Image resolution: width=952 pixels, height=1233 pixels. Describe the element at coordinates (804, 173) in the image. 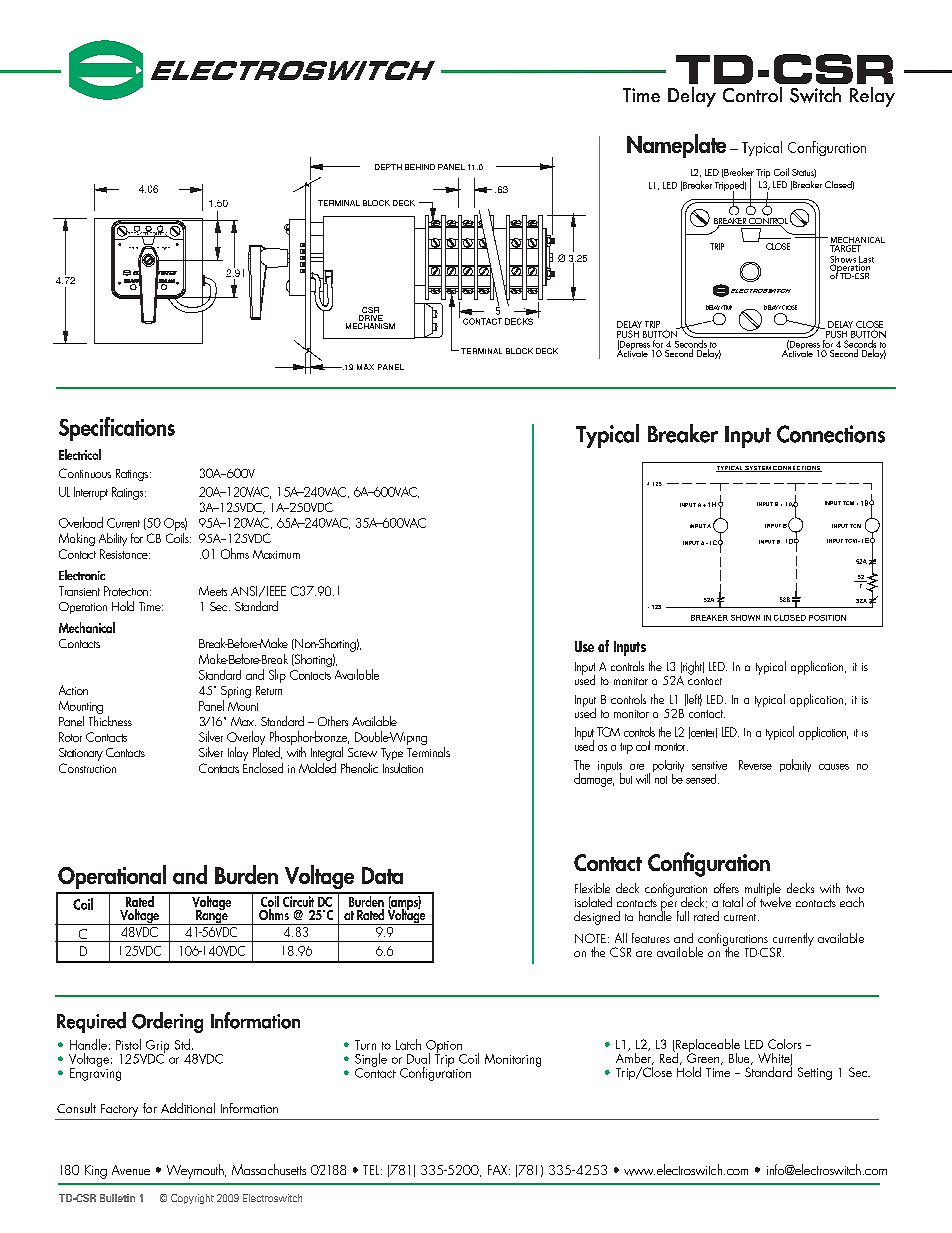

I see `Status` at that location.
